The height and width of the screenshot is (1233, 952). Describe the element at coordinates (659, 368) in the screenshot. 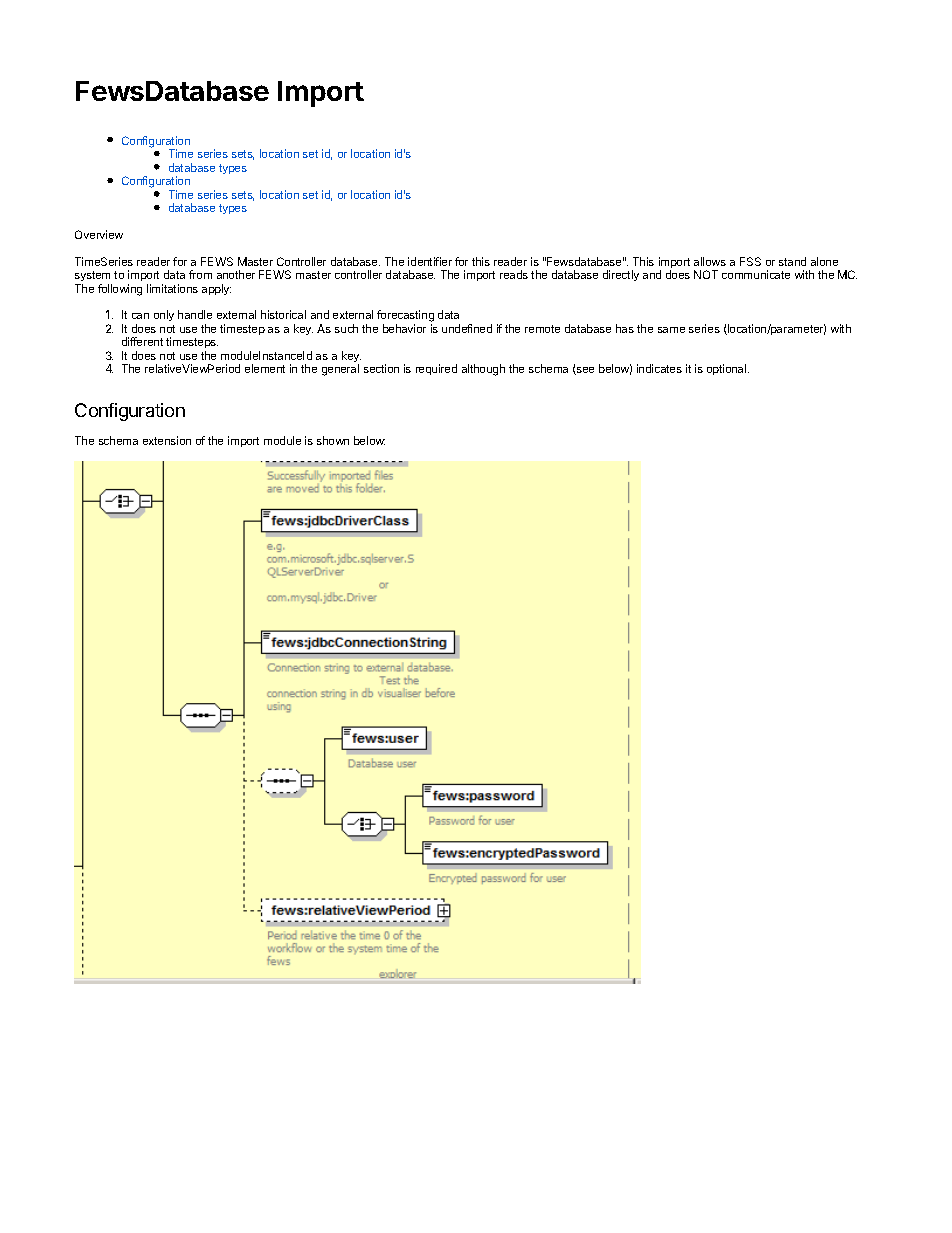

I see `indicates` at that location.
